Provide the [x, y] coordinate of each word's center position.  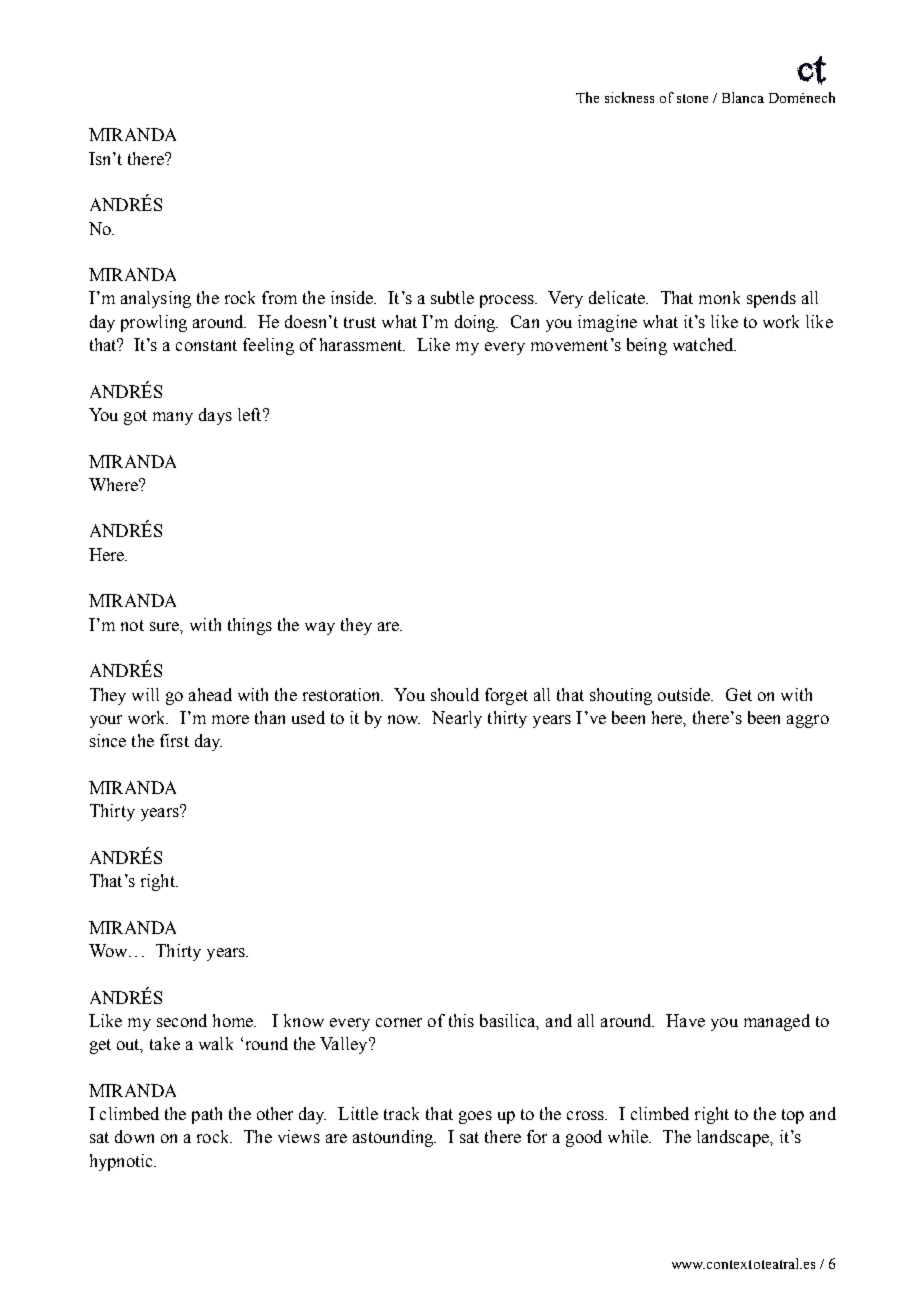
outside [685, 694]
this [461, 1020]
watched [704, 344]
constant [206, 345]
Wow [109, 950]
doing [476, 323]
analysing [156, 299]
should [455, 694]
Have [685, 1020]
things [250, 626]
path [207, 1115]
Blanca [743, 97]
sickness [629, 97]
